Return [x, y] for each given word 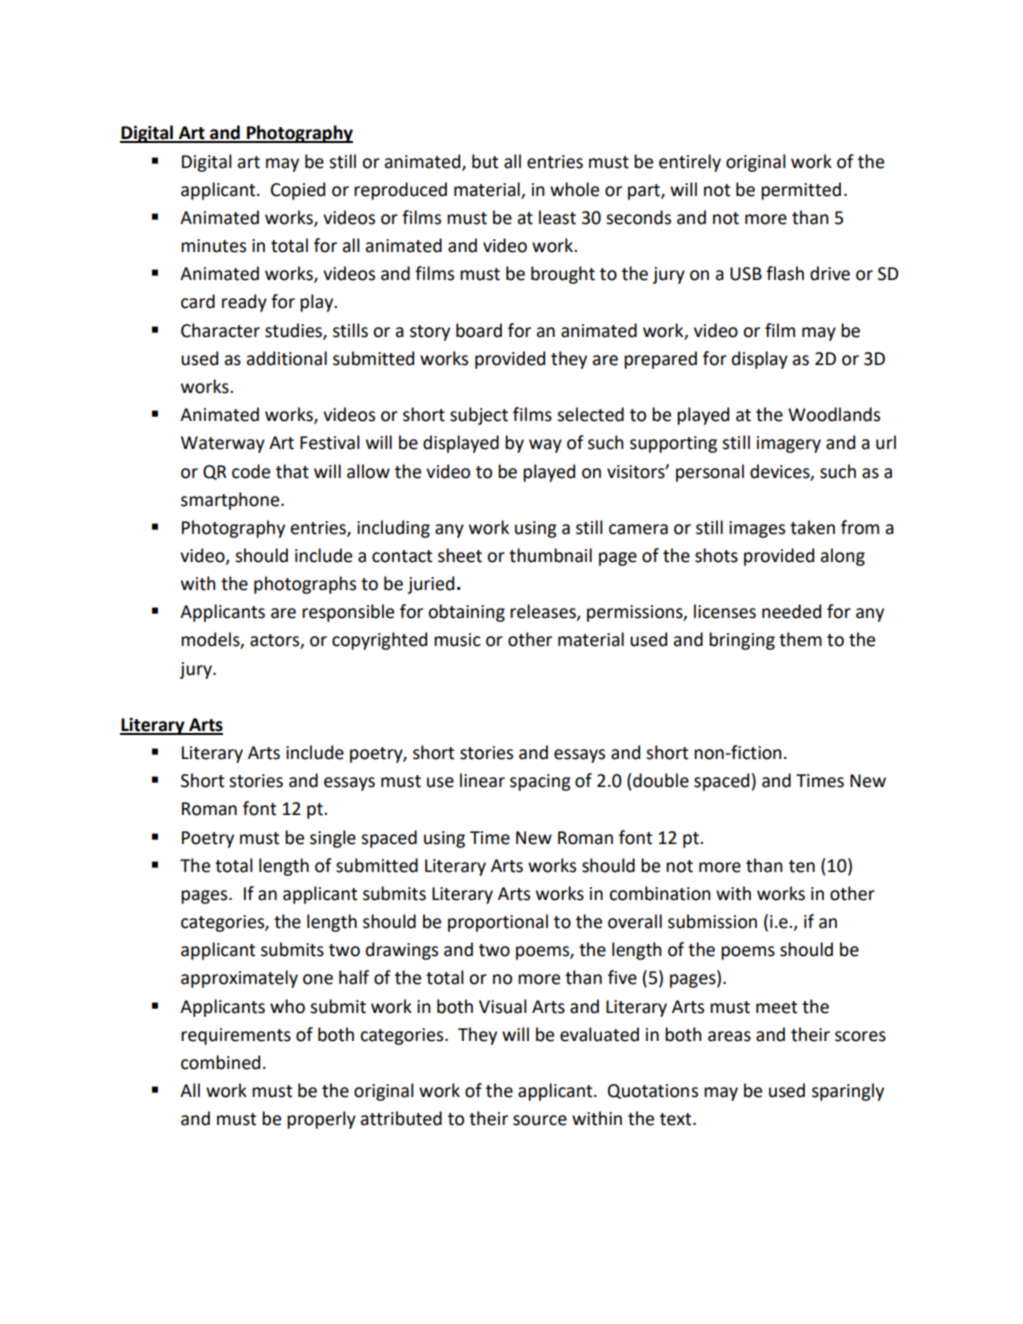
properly [321, 1120]
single [333, 839]
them [800, 639]
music [457, 640]
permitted [801, 191]
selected [590, 414]
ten [802, 866]
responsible [348, 613]
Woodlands [834, 414]
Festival [330, 442]
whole [574, 189]
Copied [298, 191]
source [540, 1120]
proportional [498, 923]
